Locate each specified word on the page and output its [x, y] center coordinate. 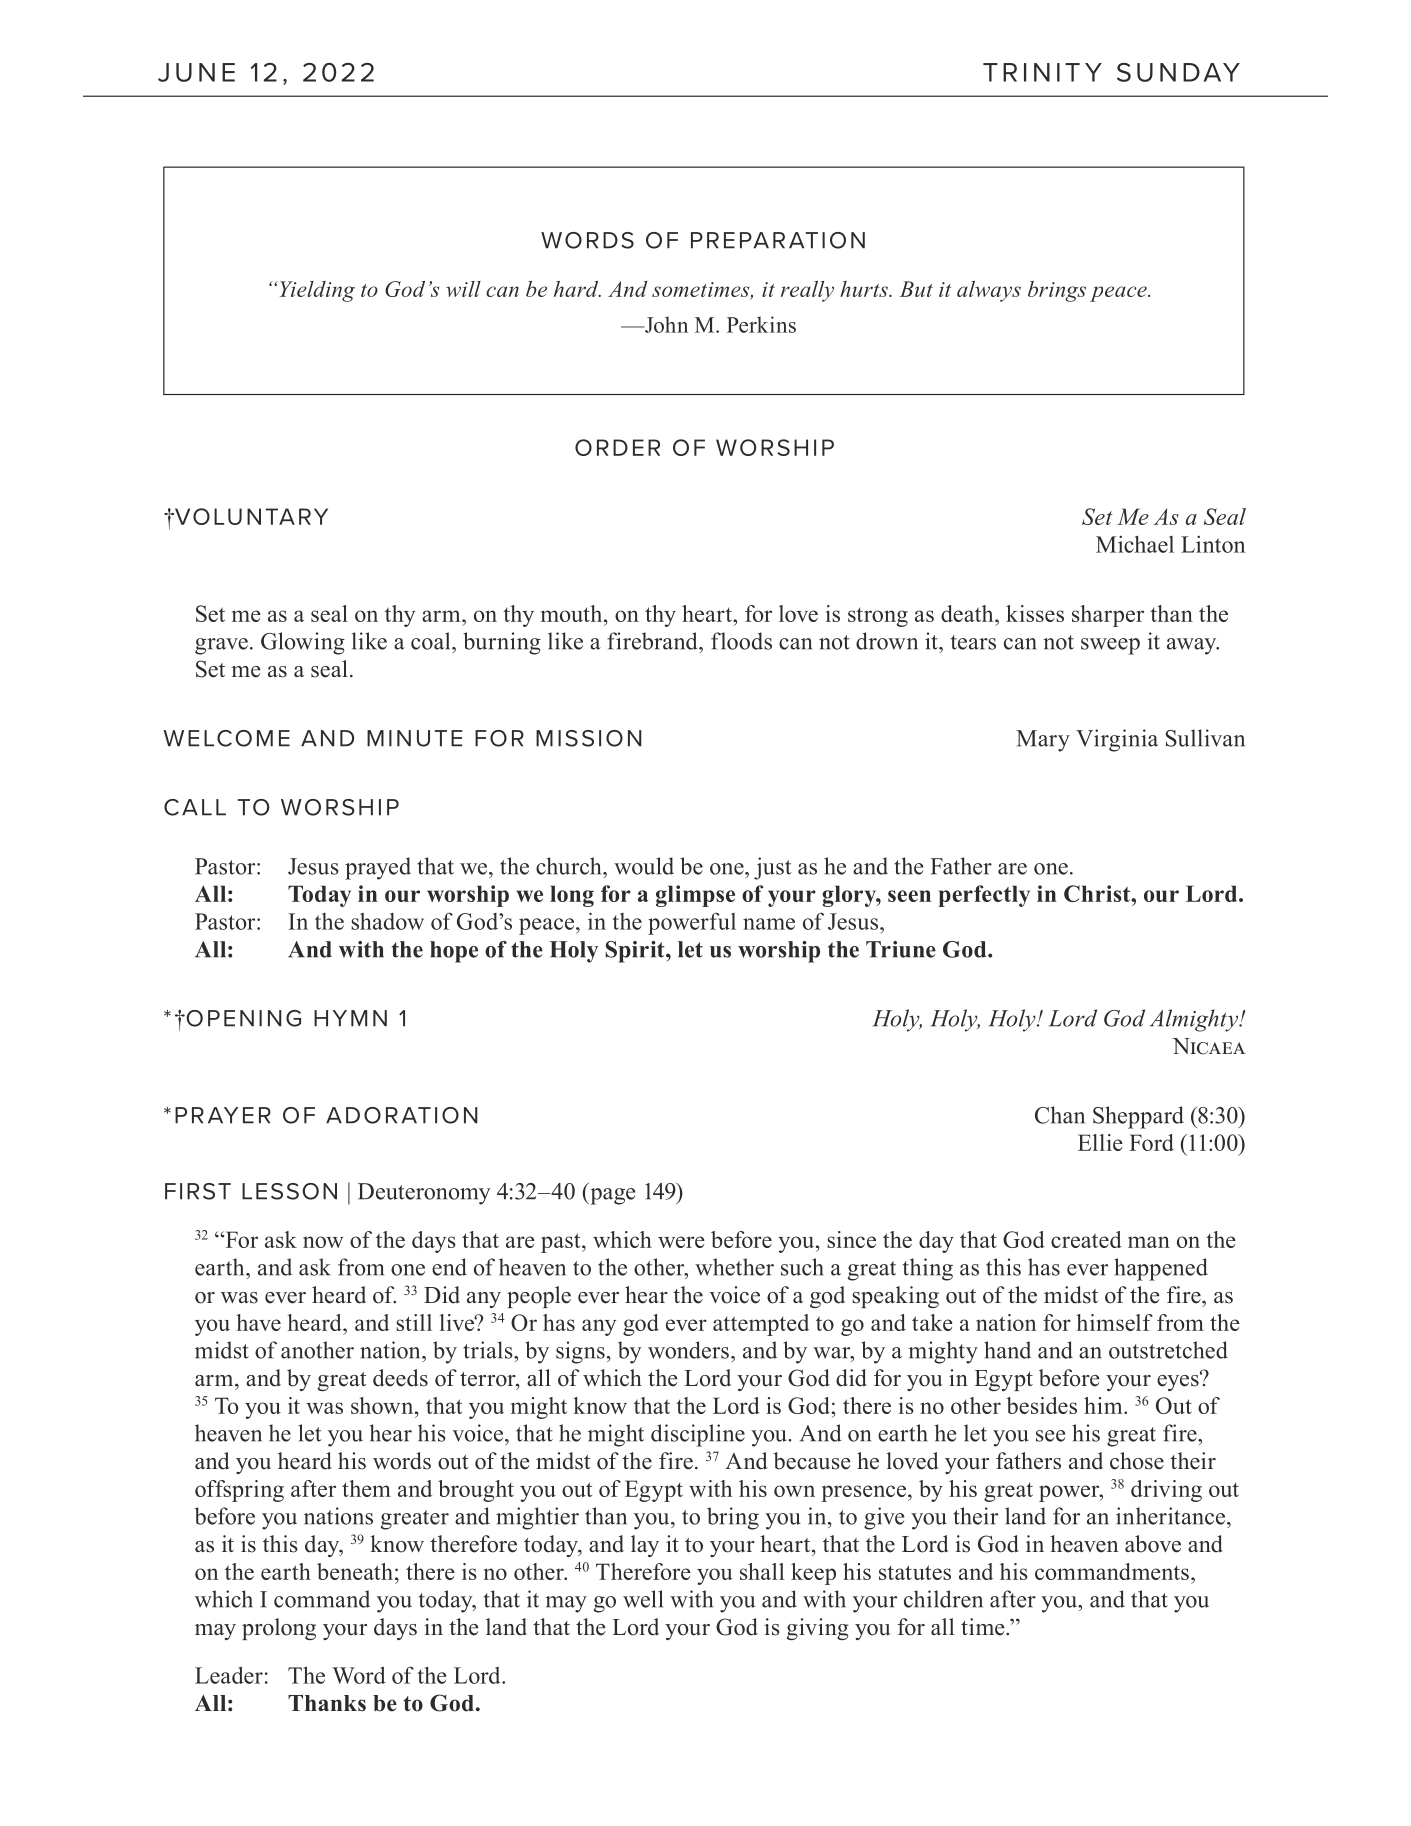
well [643, 1599]
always [989, 291]
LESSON [289, 1191]
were [681, 1242]
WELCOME [226, 738]
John [665, 324]
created [1086, 1239]
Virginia [1117, 740]
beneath [355, 1571]
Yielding [316, 291]
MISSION [589, 738]
